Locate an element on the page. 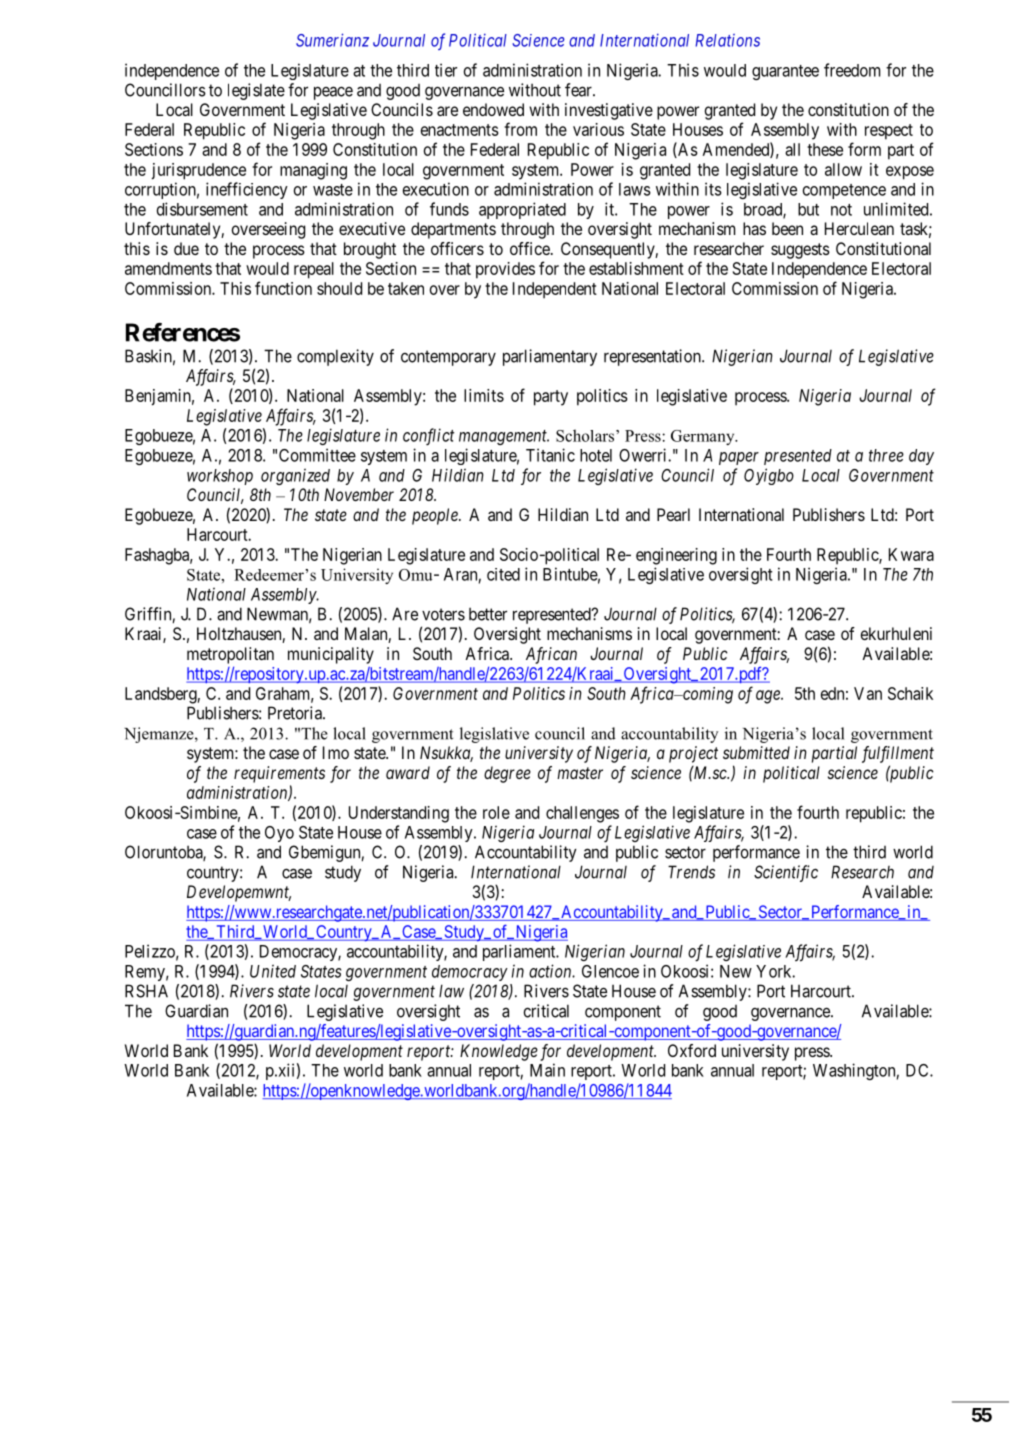 The image size is (1027, 1453). Main is located at coordinates (547, 1070).
